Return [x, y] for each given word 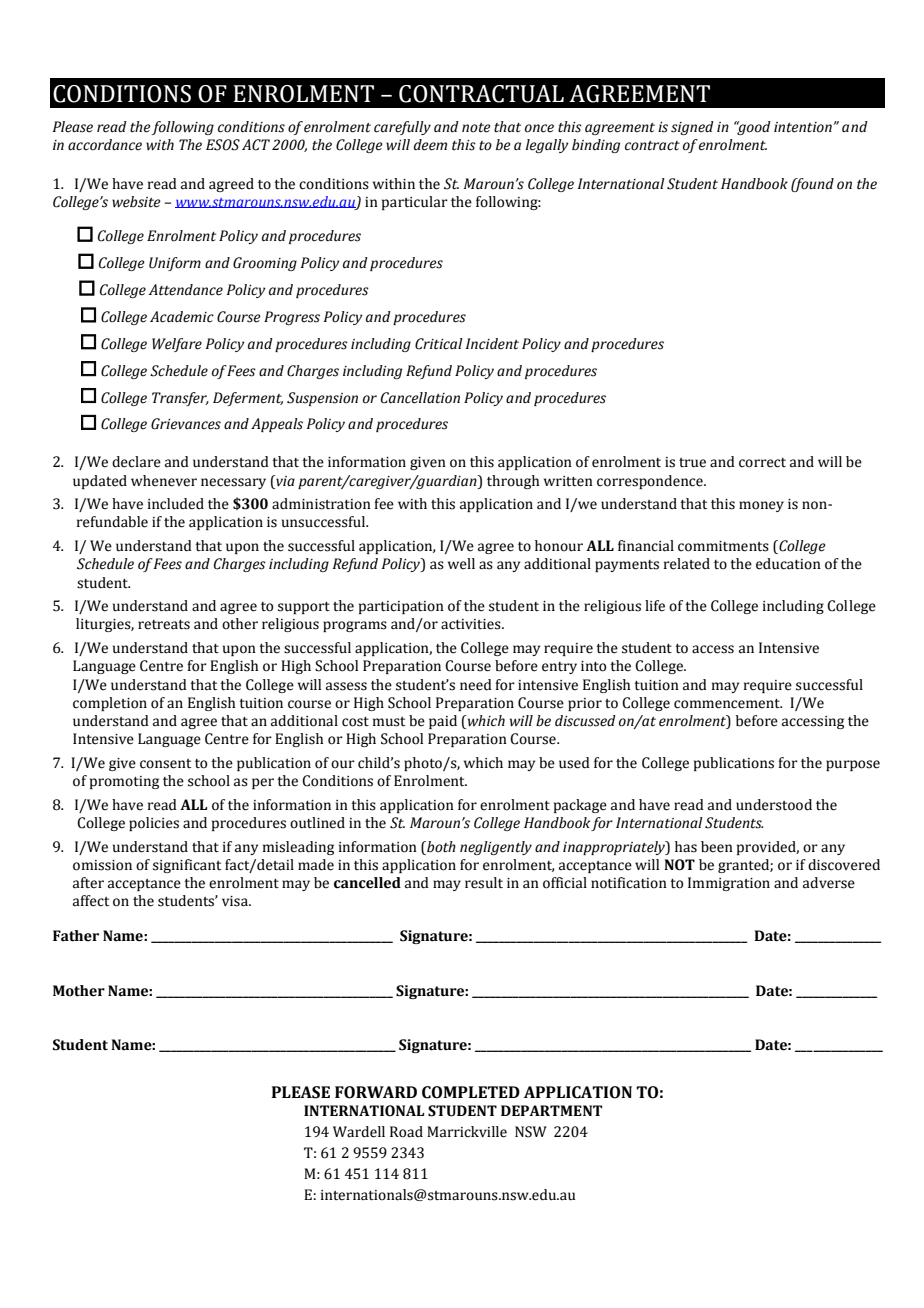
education [788, 564]
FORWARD [376, 1092]
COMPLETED [471, 1092]
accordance [105, 145]
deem [430, 145]
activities [472, 624]
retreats [164, 625]
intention [803, 127]
